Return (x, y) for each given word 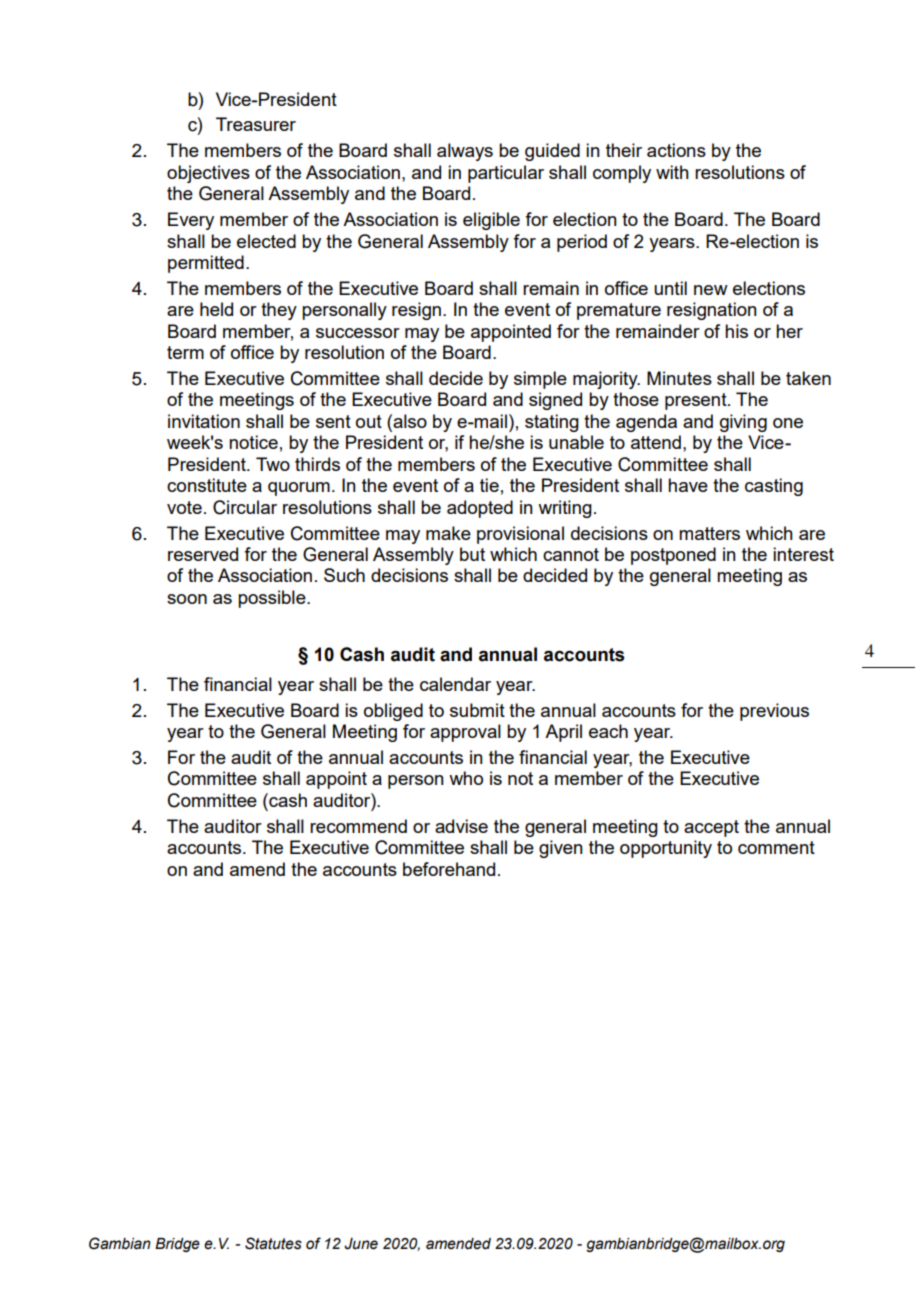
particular (506, 174)
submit (477, 710)
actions (676, 150)
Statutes (273, 1243)
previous (774, 712)
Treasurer (256, 124)
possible (273, 599)
